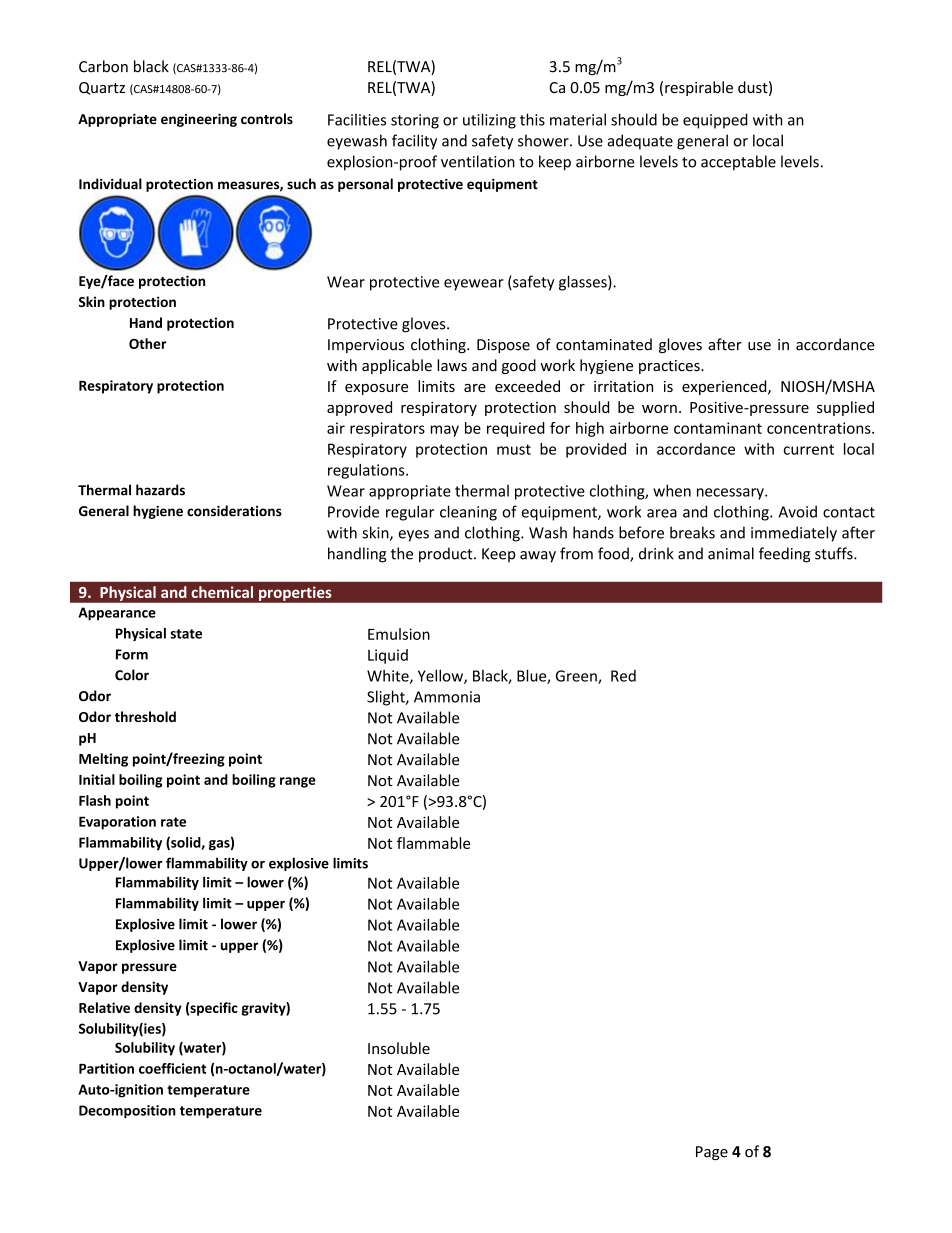 The image size is (952, 1233). What do you see at coordinates (489, 121) in the screenshot?
I see `utilizing` at bounding box center [489, 121].
